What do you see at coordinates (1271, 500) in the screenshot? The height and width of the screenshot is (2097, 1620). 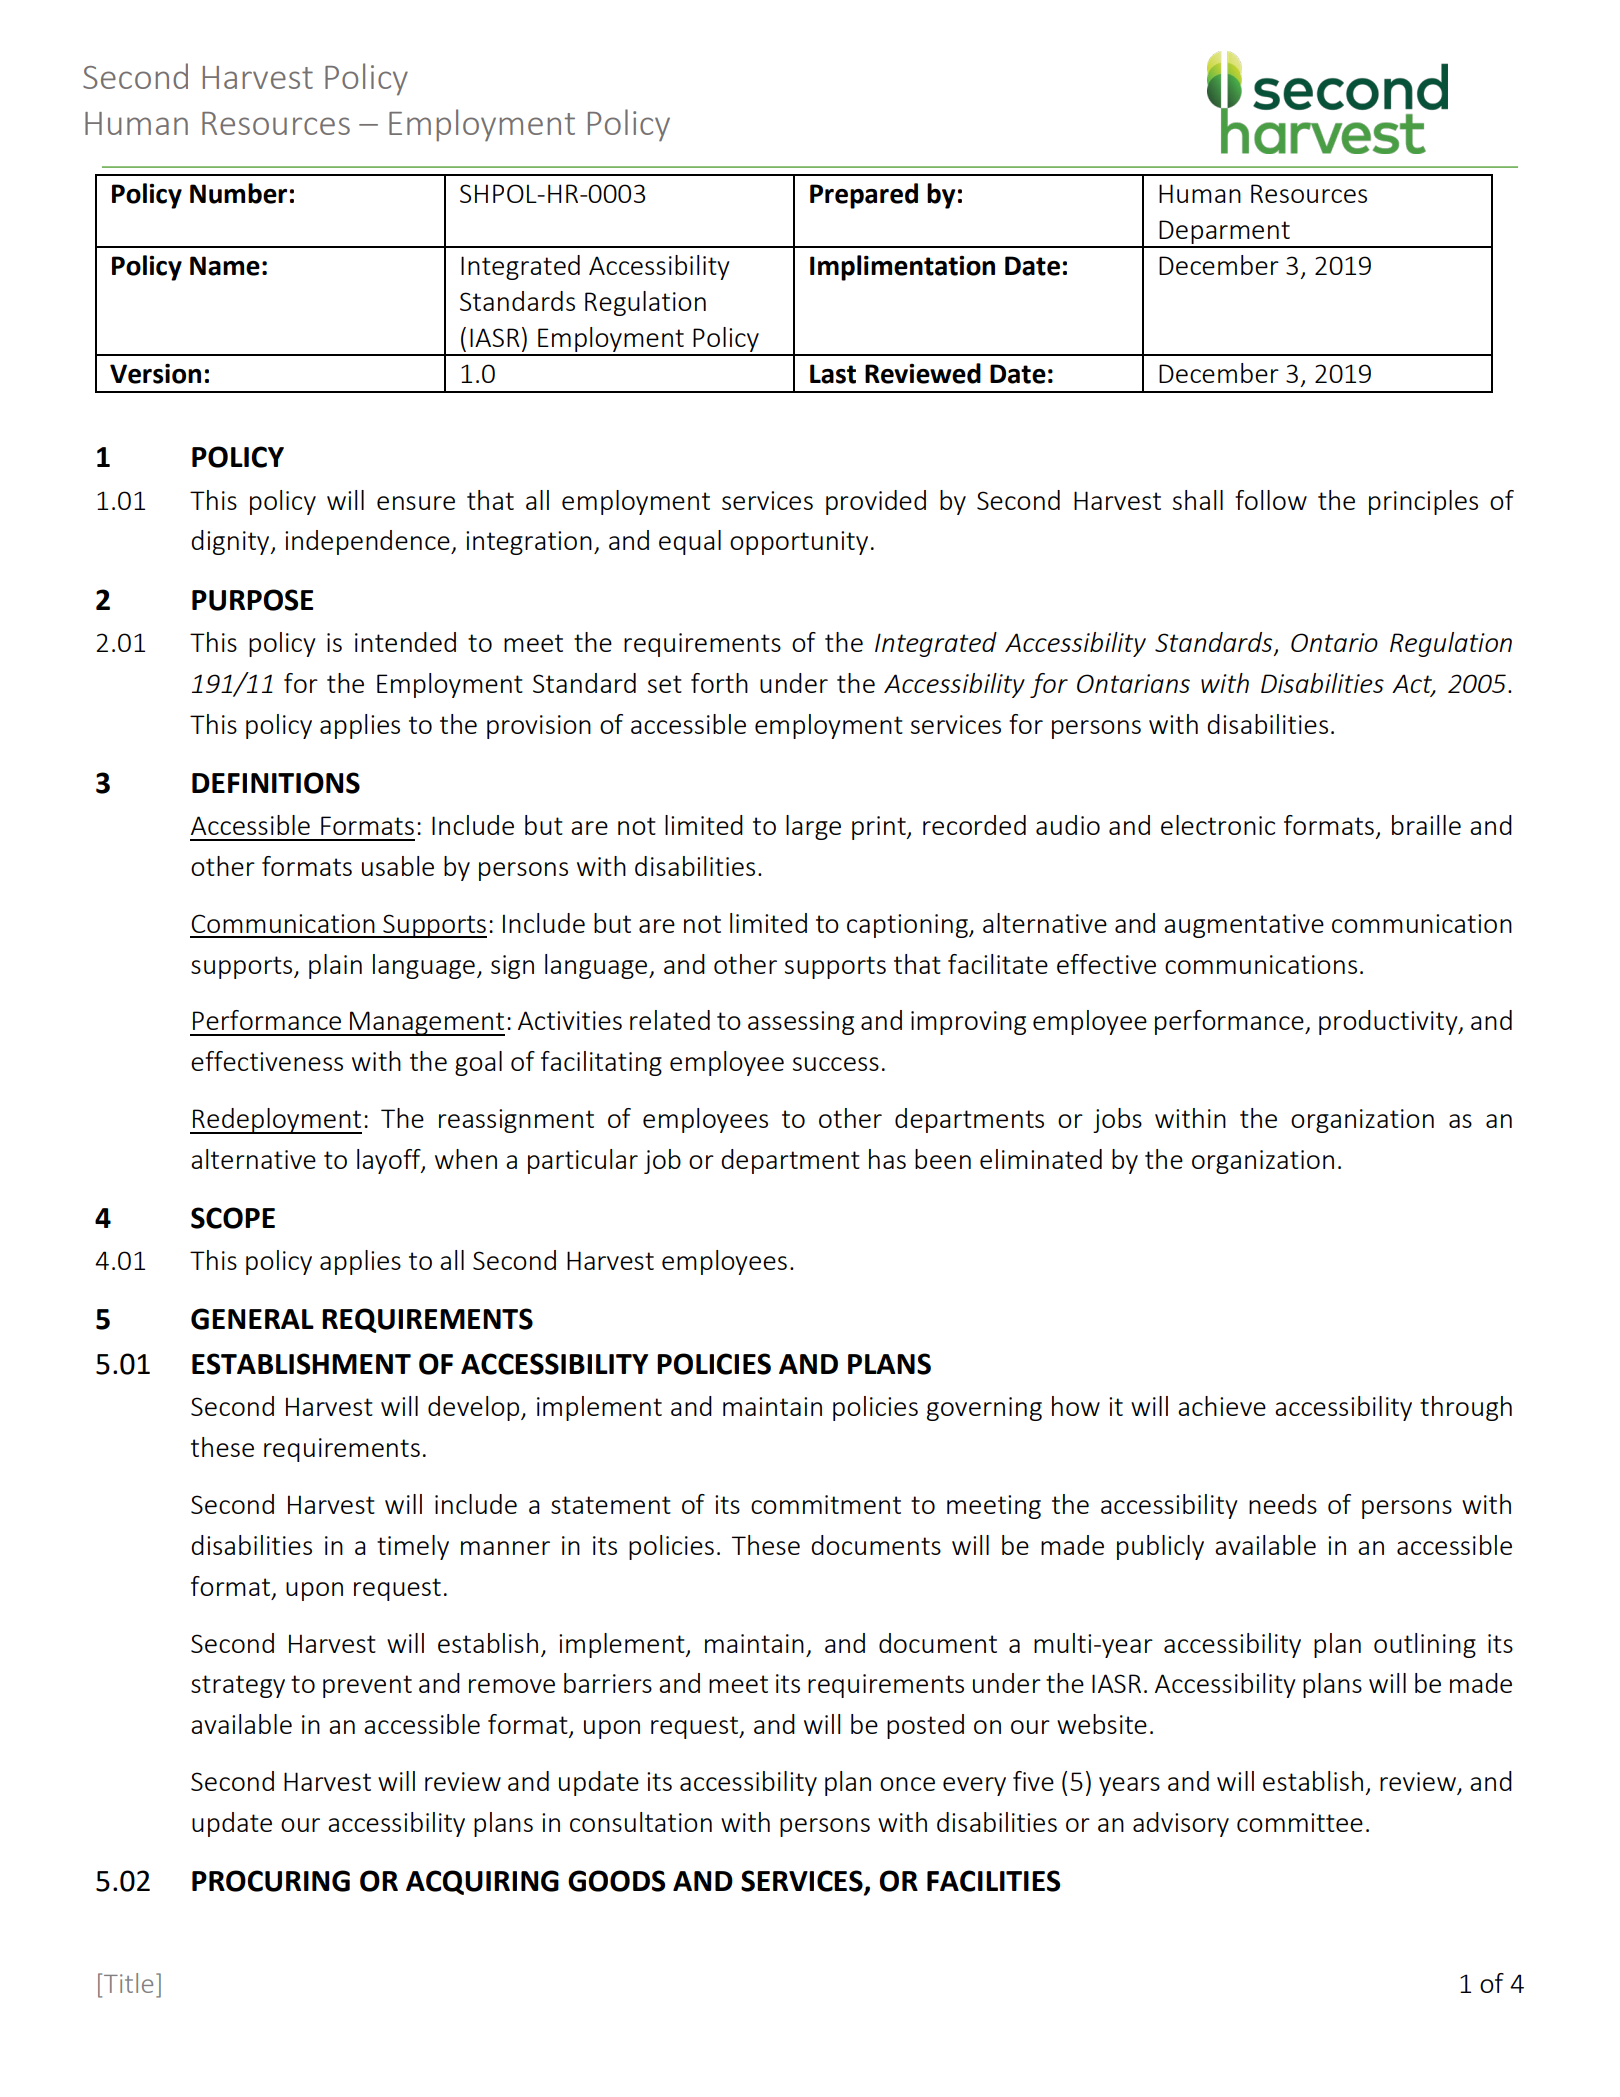 I see `follow` at bounding box center [1271, 500].
